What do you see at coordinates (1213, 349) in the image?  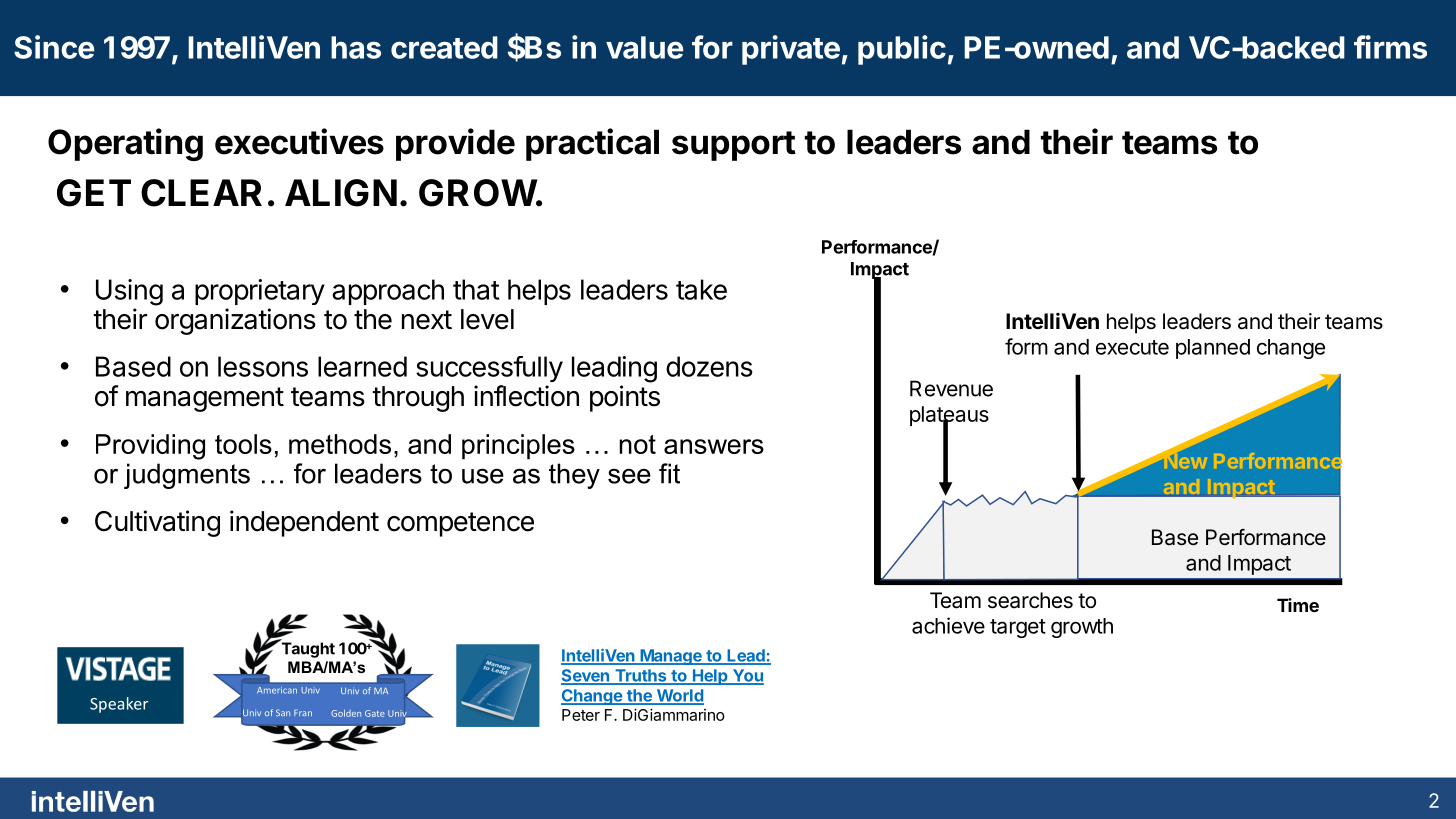 I see `planned` at bounding box center [1213, 349].
